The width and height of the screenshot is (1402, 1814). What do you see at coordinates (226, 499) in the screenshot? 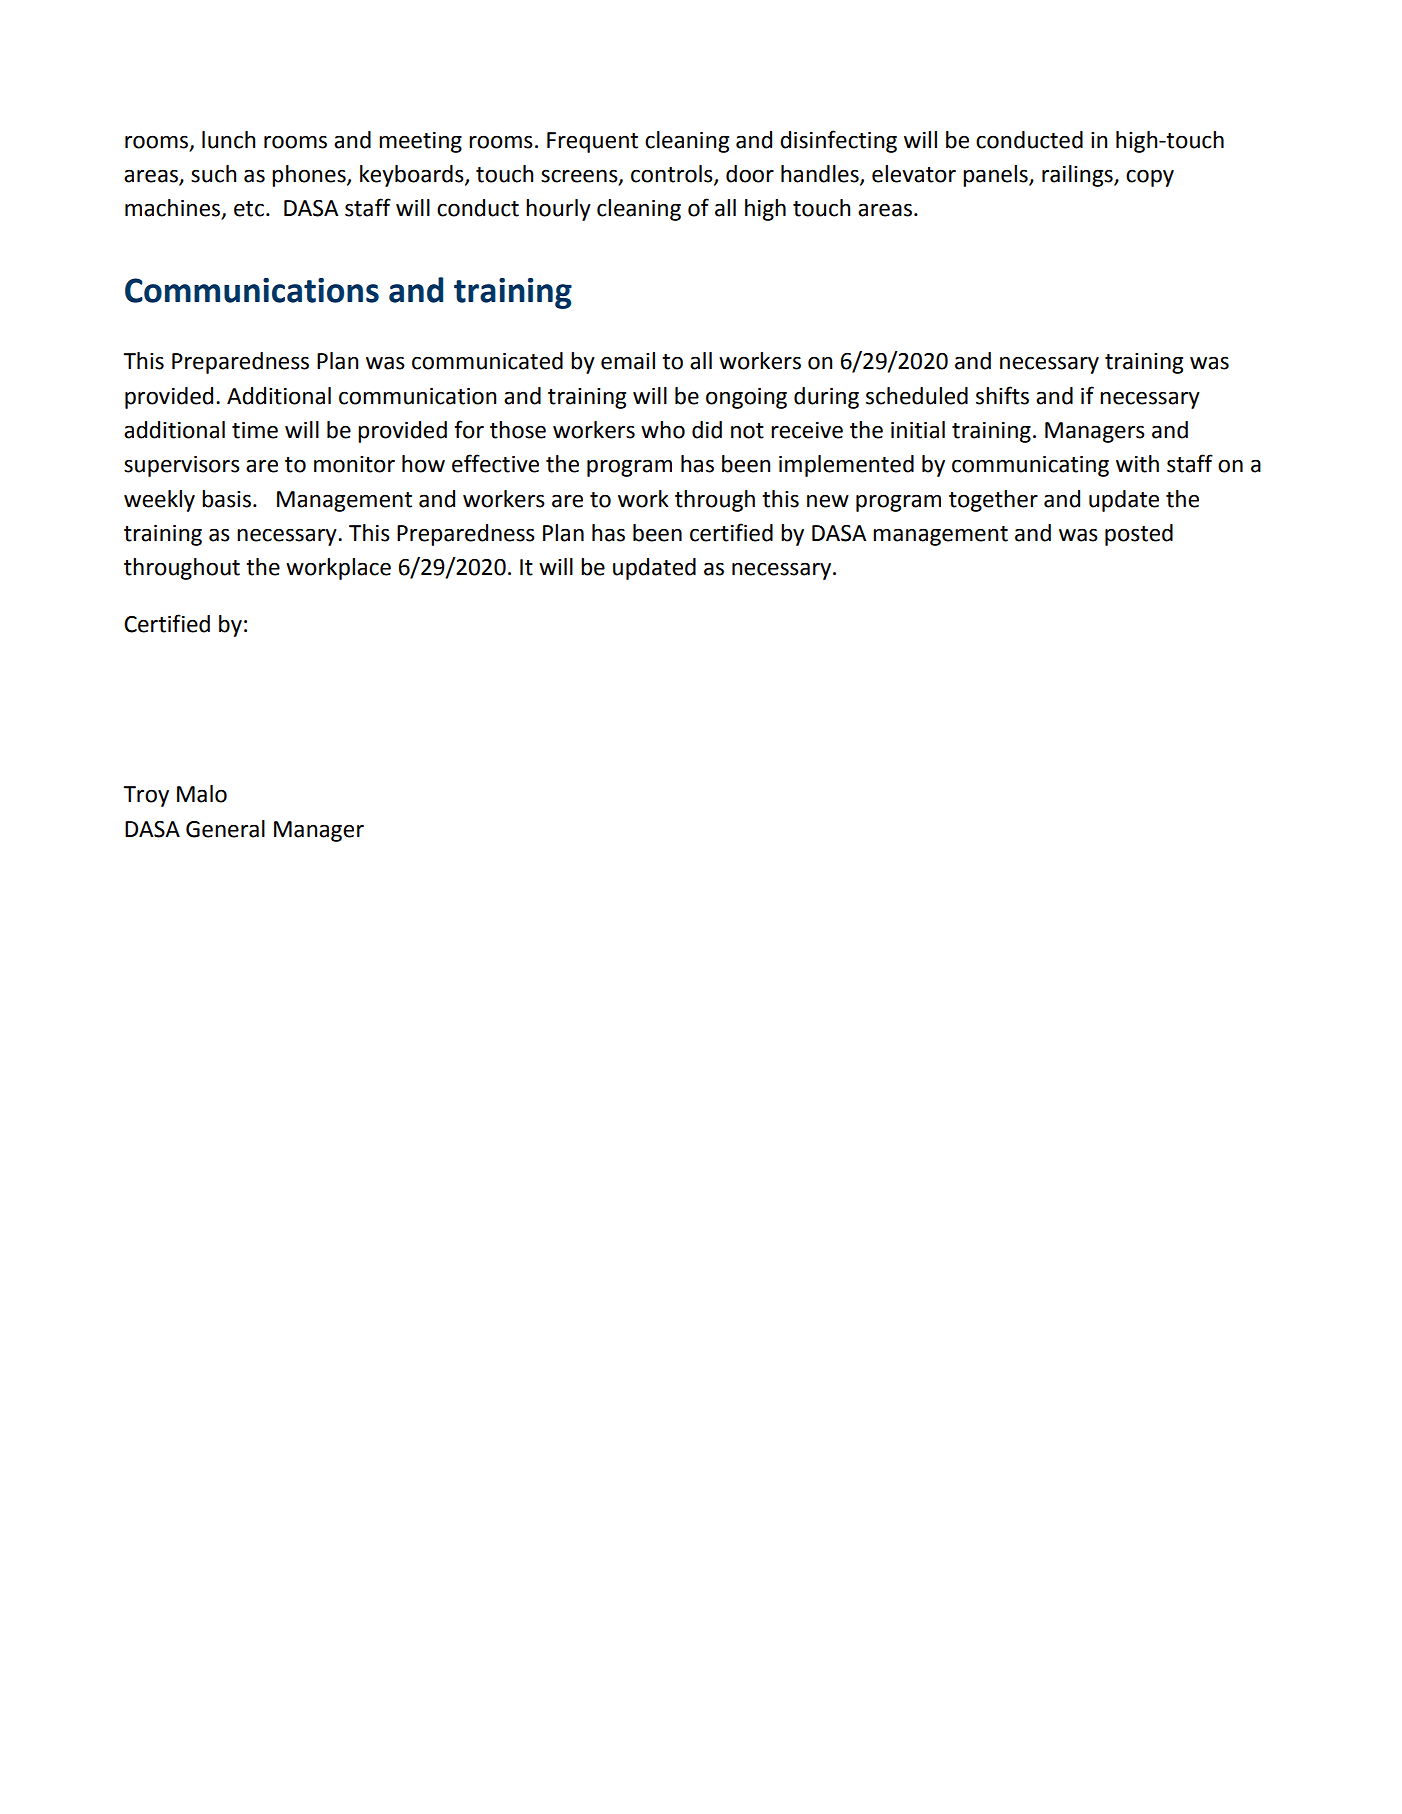
I see `basis` at bounding box center [226, 499].
